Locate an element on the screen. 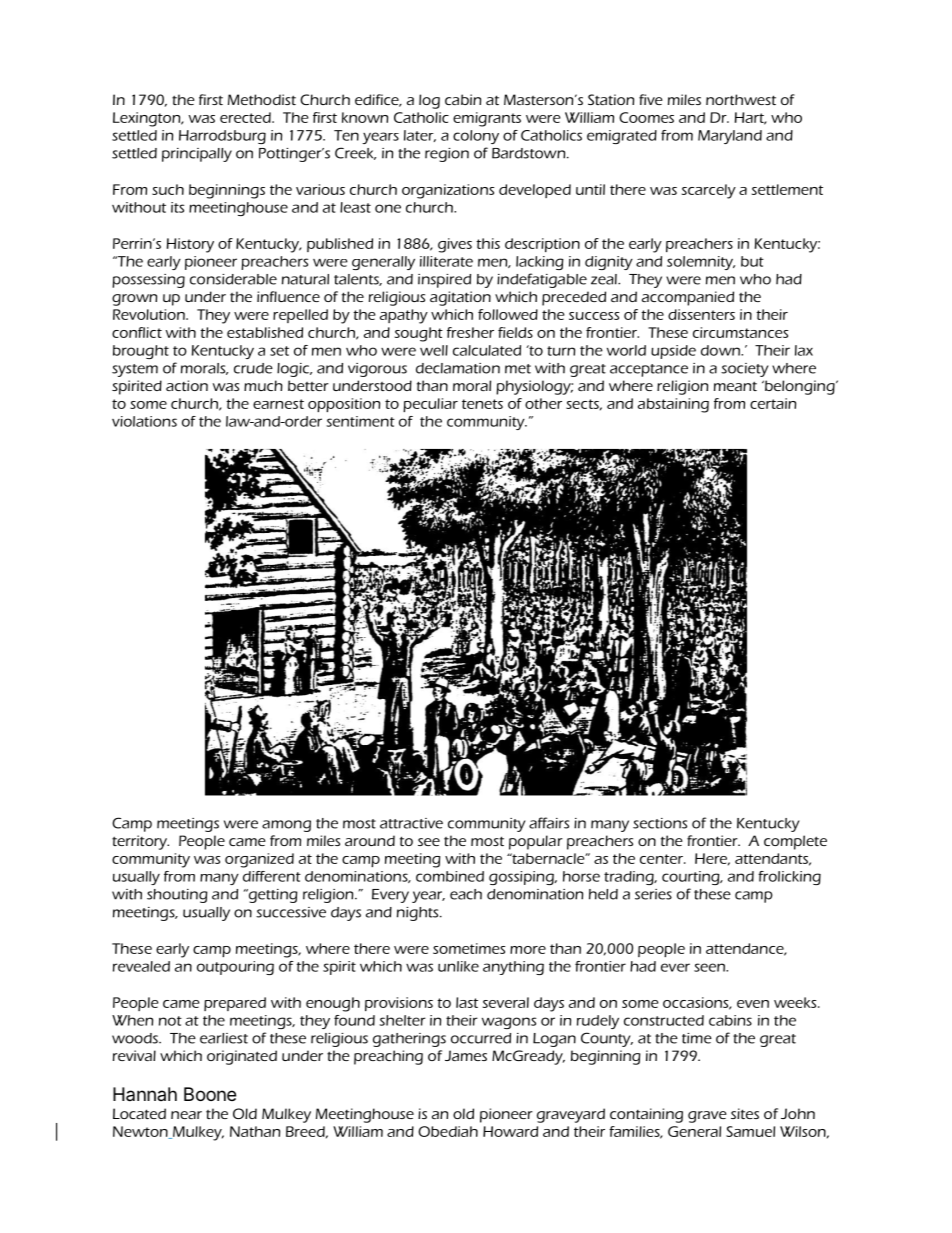 Image resolution: width=952 pixels, height=1233 pixels. attractive is located at coordinates (411, 823).
